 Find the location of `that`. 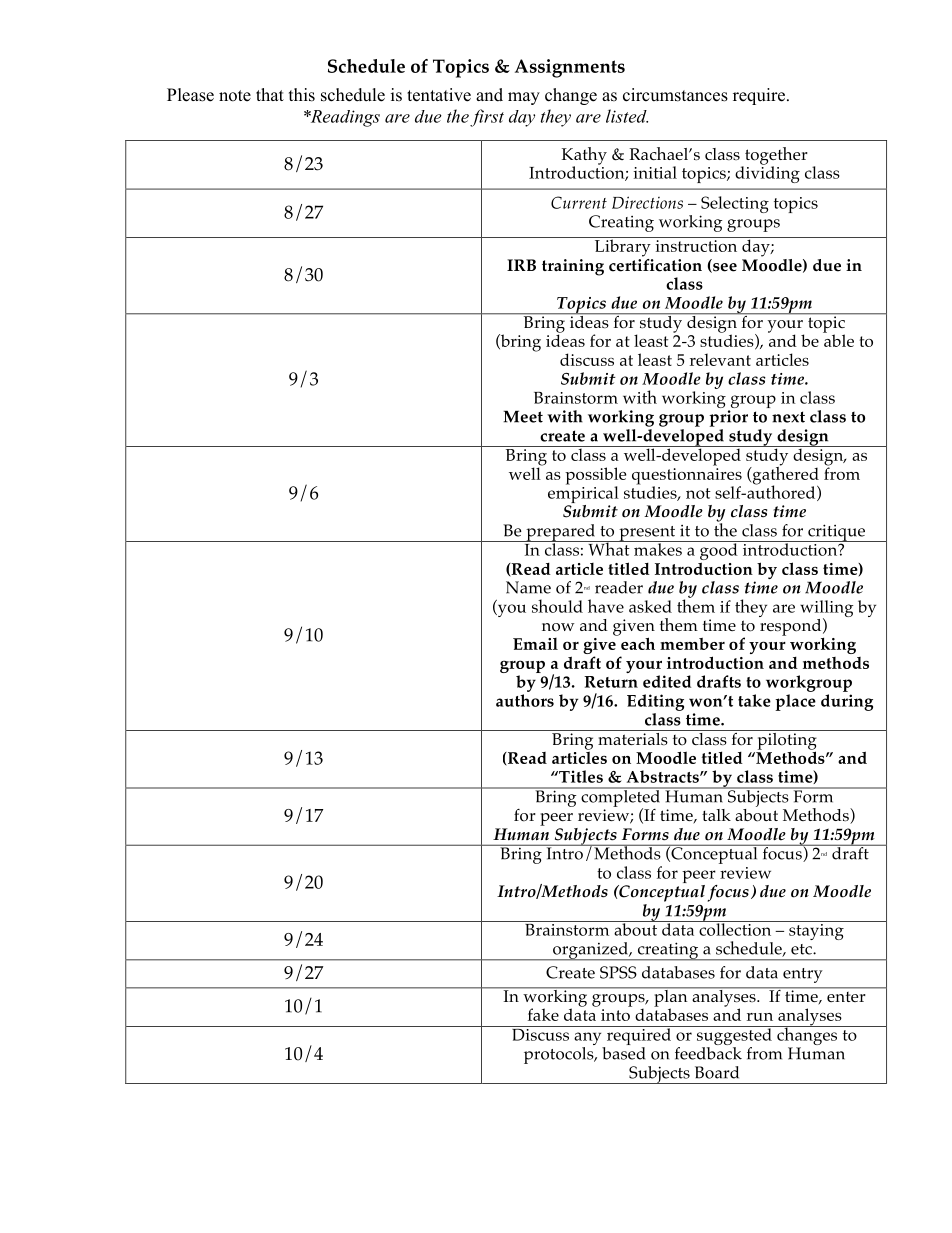

that is located at coordinates (270, 94).
